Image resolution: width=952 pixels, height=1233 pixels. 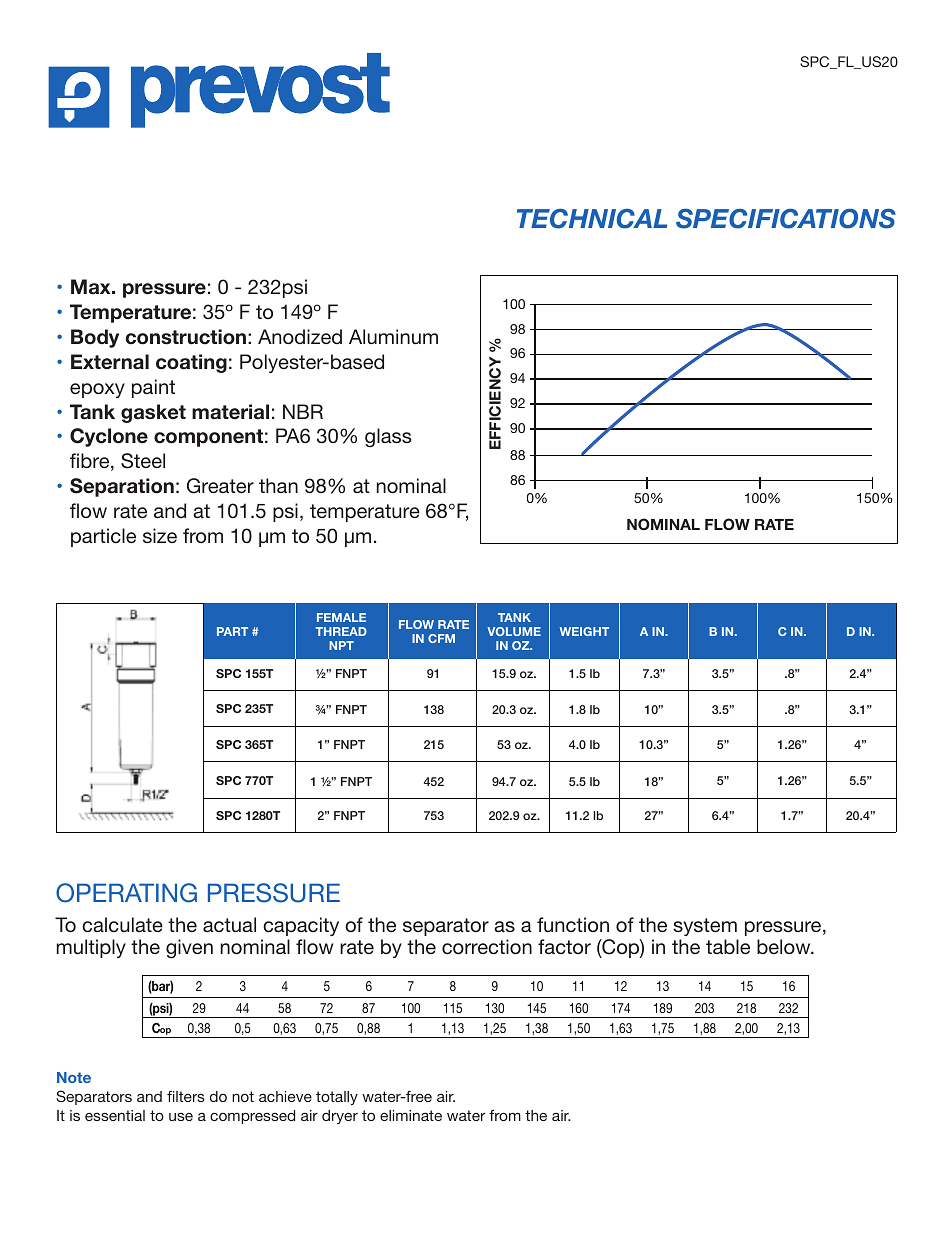 I want to click on WEIGHT, so click(x=584, y=631).
